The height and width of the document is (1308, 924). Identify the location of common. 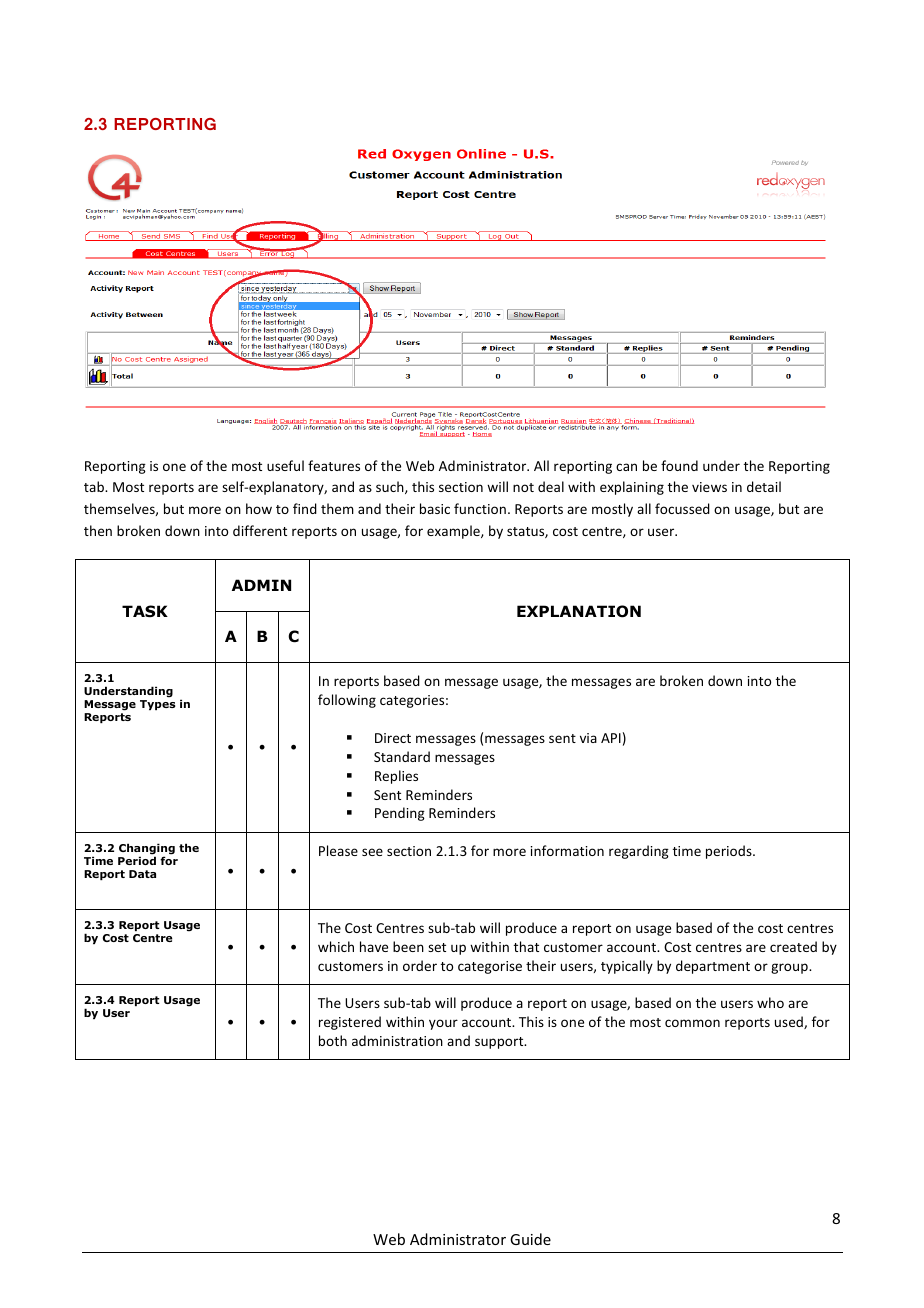
(692, 1023).
